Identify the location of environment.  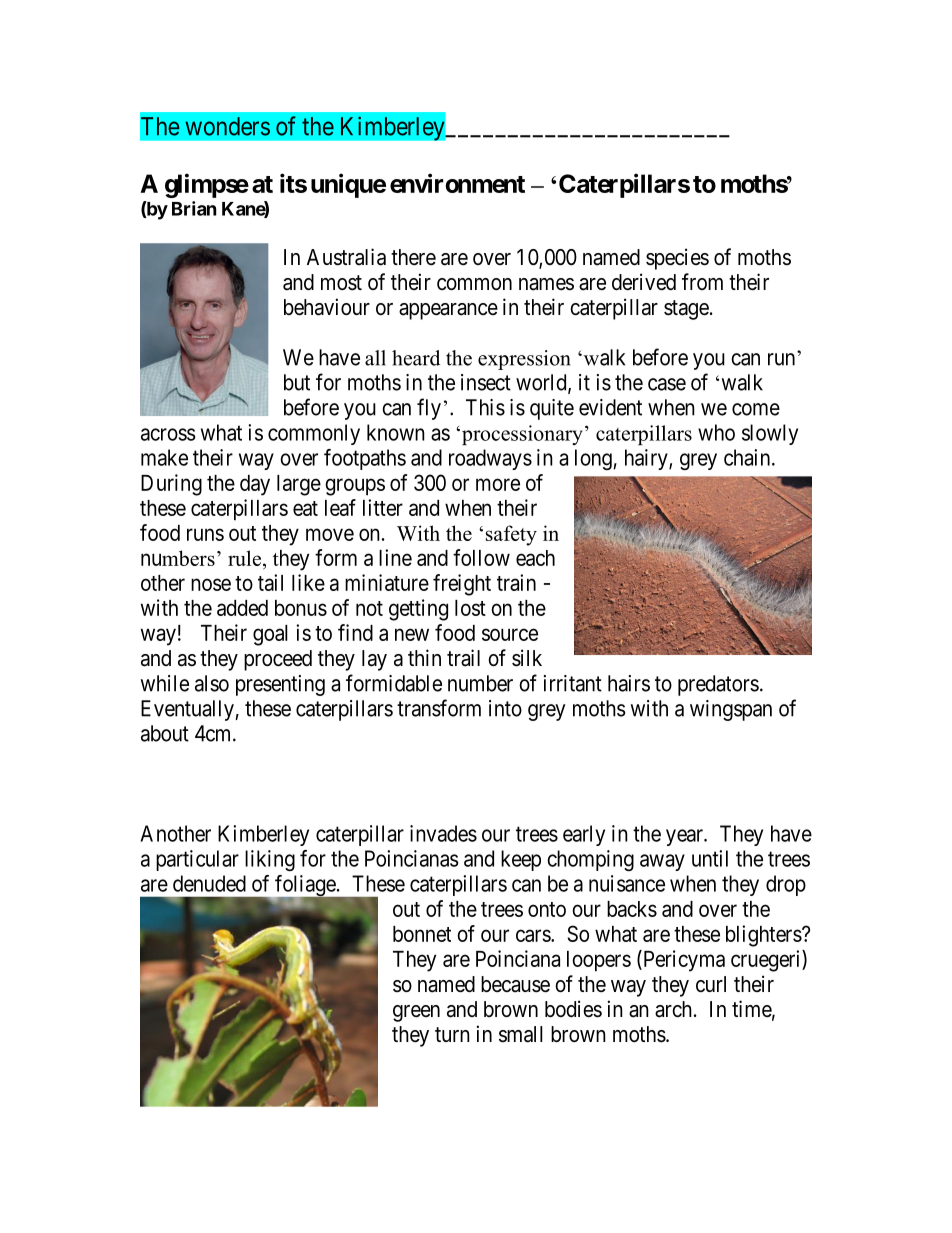
(457, 183).
